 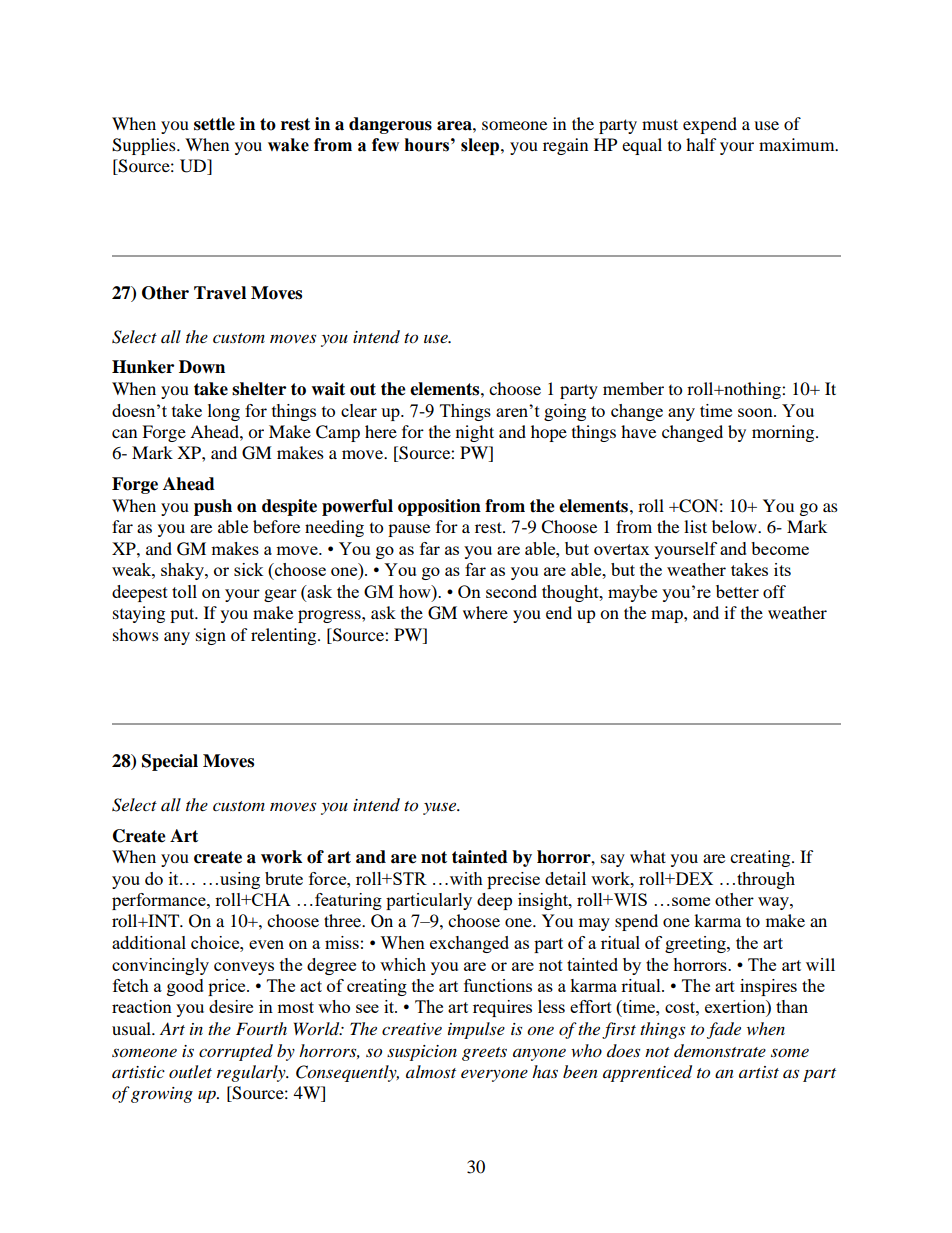 What do you see at coordinates (737, 591) in the document?
I see `better` at bounding box center [737, 591].
